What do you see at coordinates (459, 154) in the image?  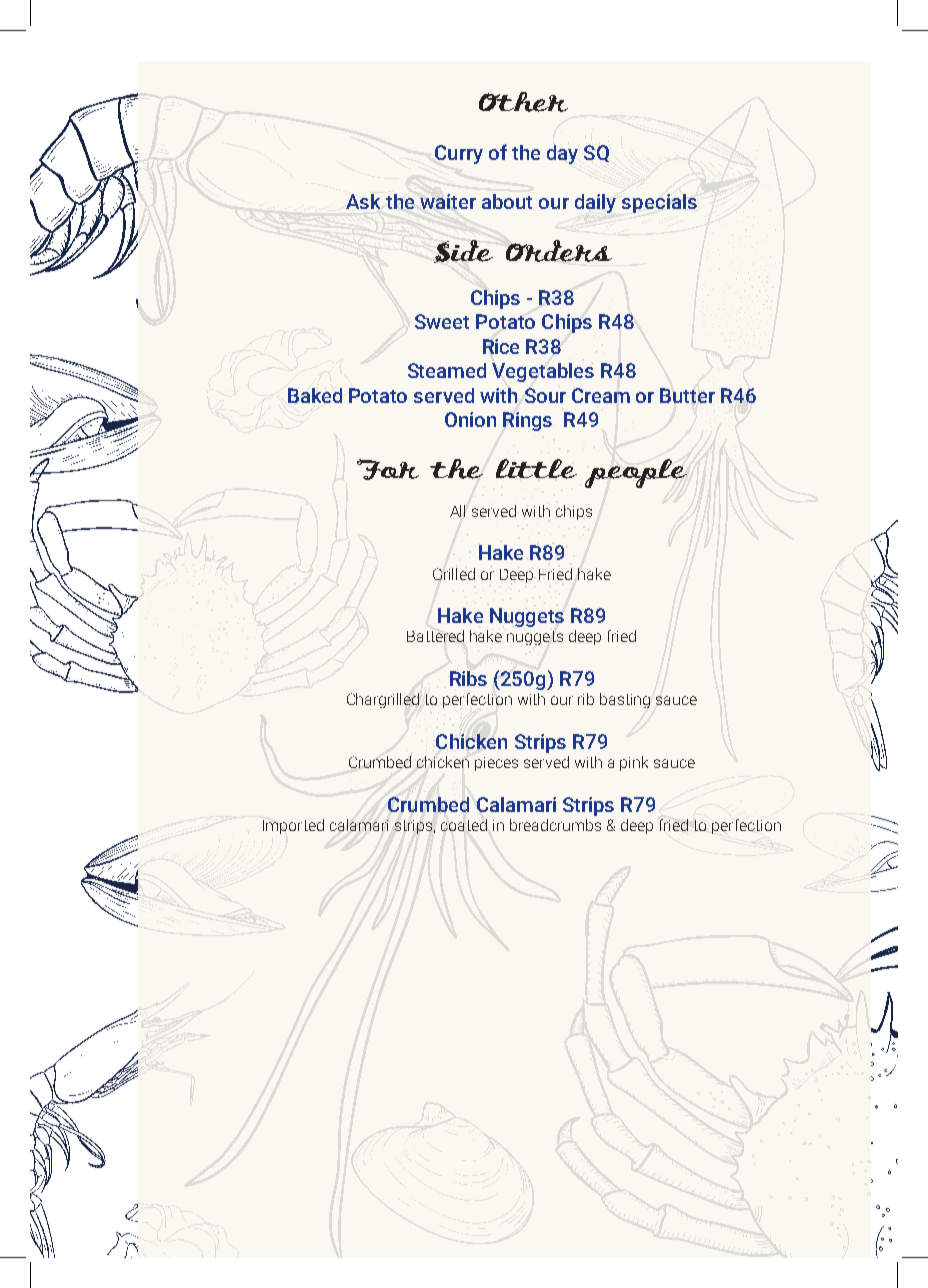 I see `Curry` at bounding box center [459, 154].
